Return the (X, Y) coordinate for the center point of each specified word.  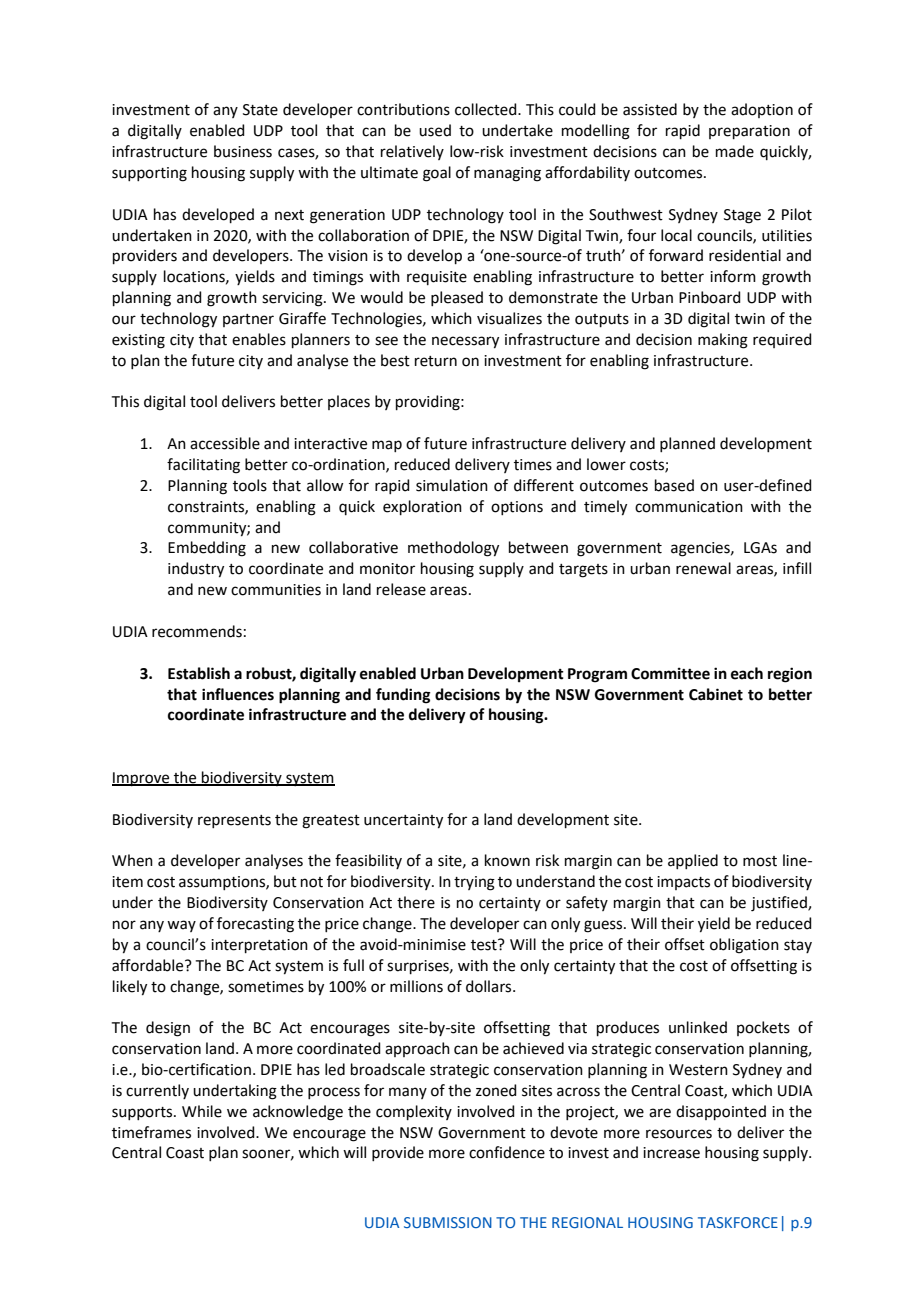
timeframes (151, 1132)
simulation (452, 485)
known (507, 860)
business (243, 151)
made (735, 151)
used (435, 130)
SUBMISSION (448, 1222)
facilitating (203, 466)
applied (693, 861)
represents (234, 821)
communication (689, 507)
